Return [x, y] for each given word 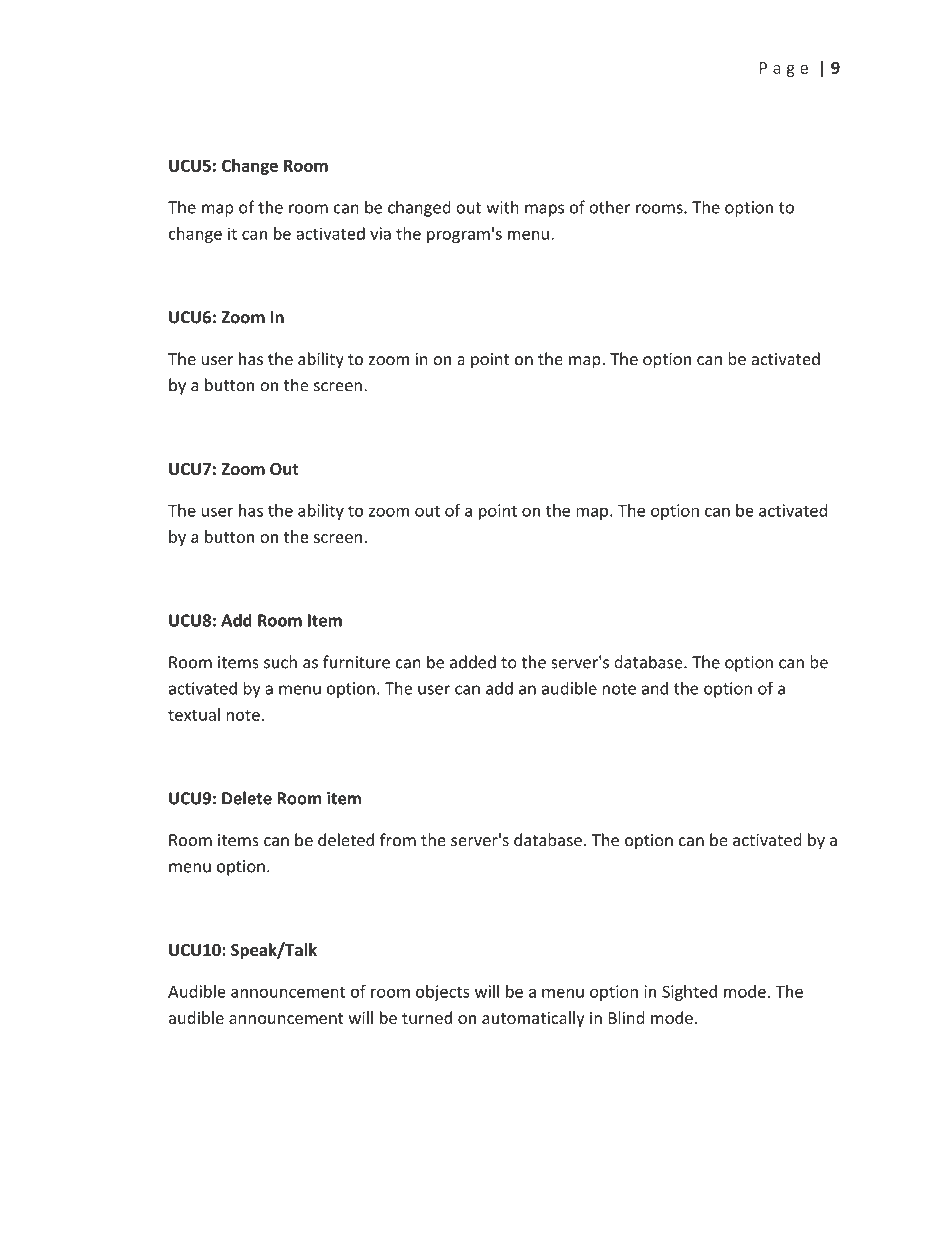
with [502, 207]
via [380, 233]
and [655, 688]
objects [443, 993]
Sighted [689, 993]
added [473, 662]
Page [784, 69]
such [280, 662]
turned [427, 1017]
